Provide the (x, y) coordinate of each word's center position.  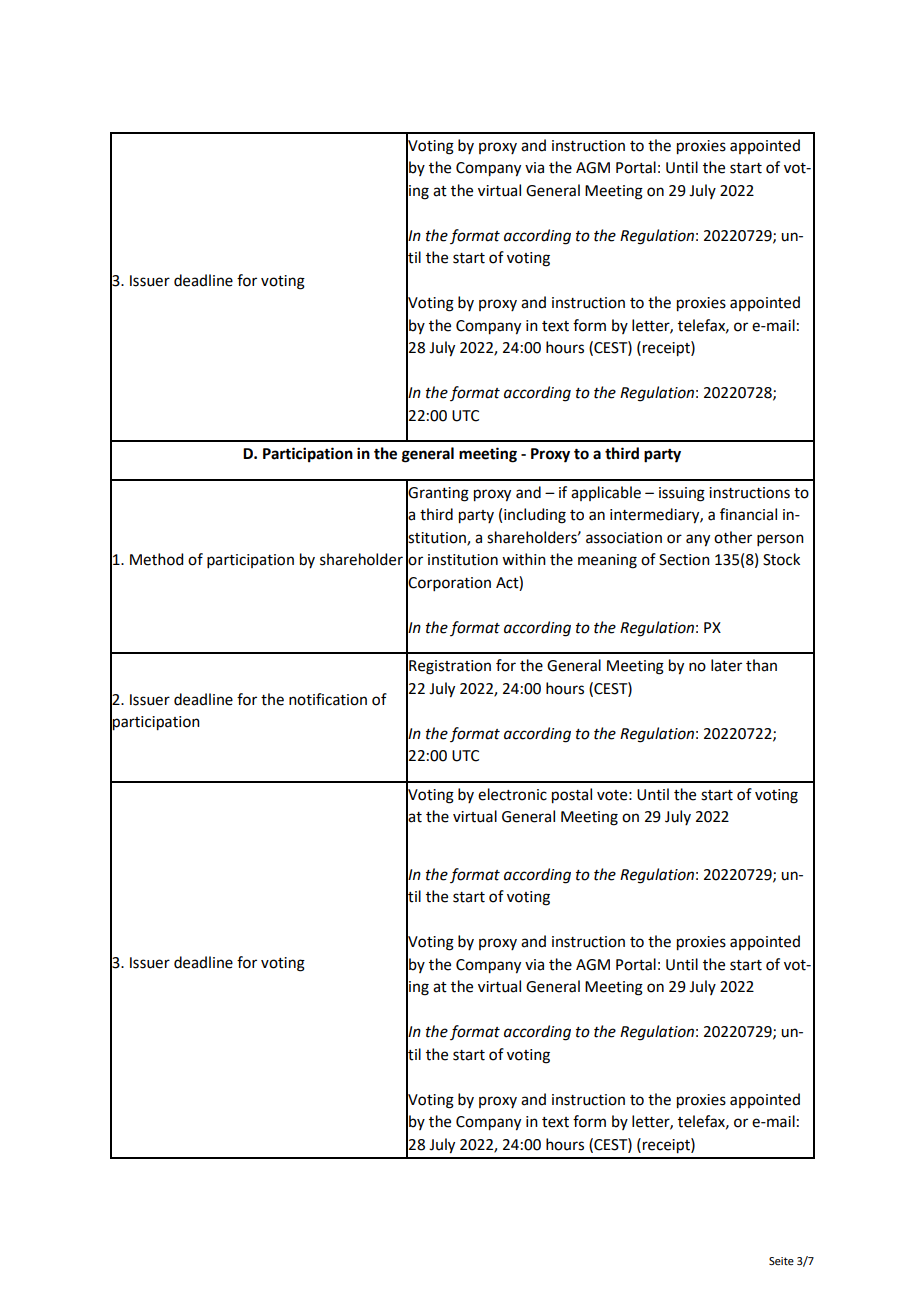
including (535, 516)
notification (328, 699)
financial (748, 514)
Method (156, 559)
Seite (781, 1261)
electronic (512, 794)
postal (572, 796)
